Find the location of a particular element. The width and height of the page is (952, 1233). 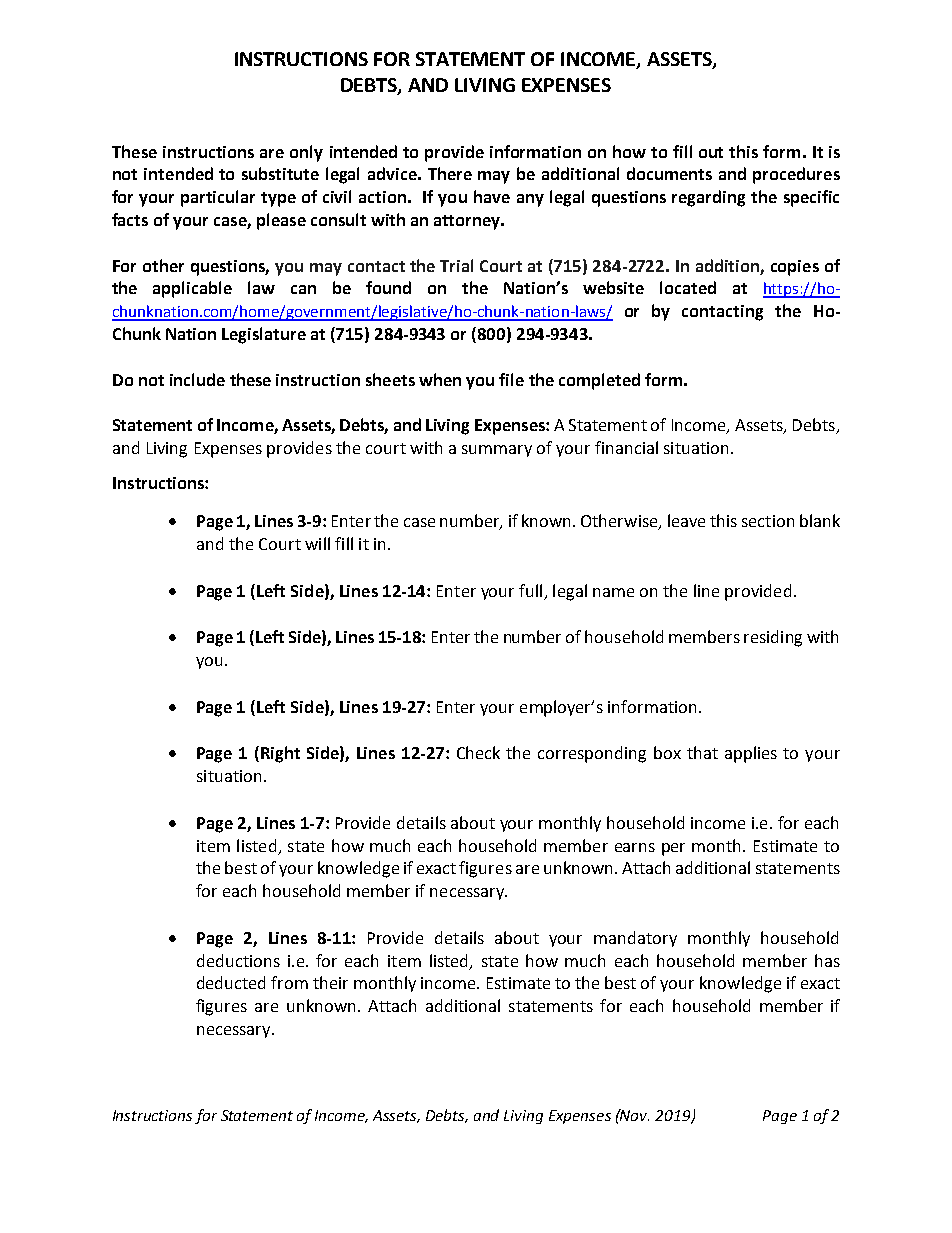

their is located at coordinates (330, 982).
